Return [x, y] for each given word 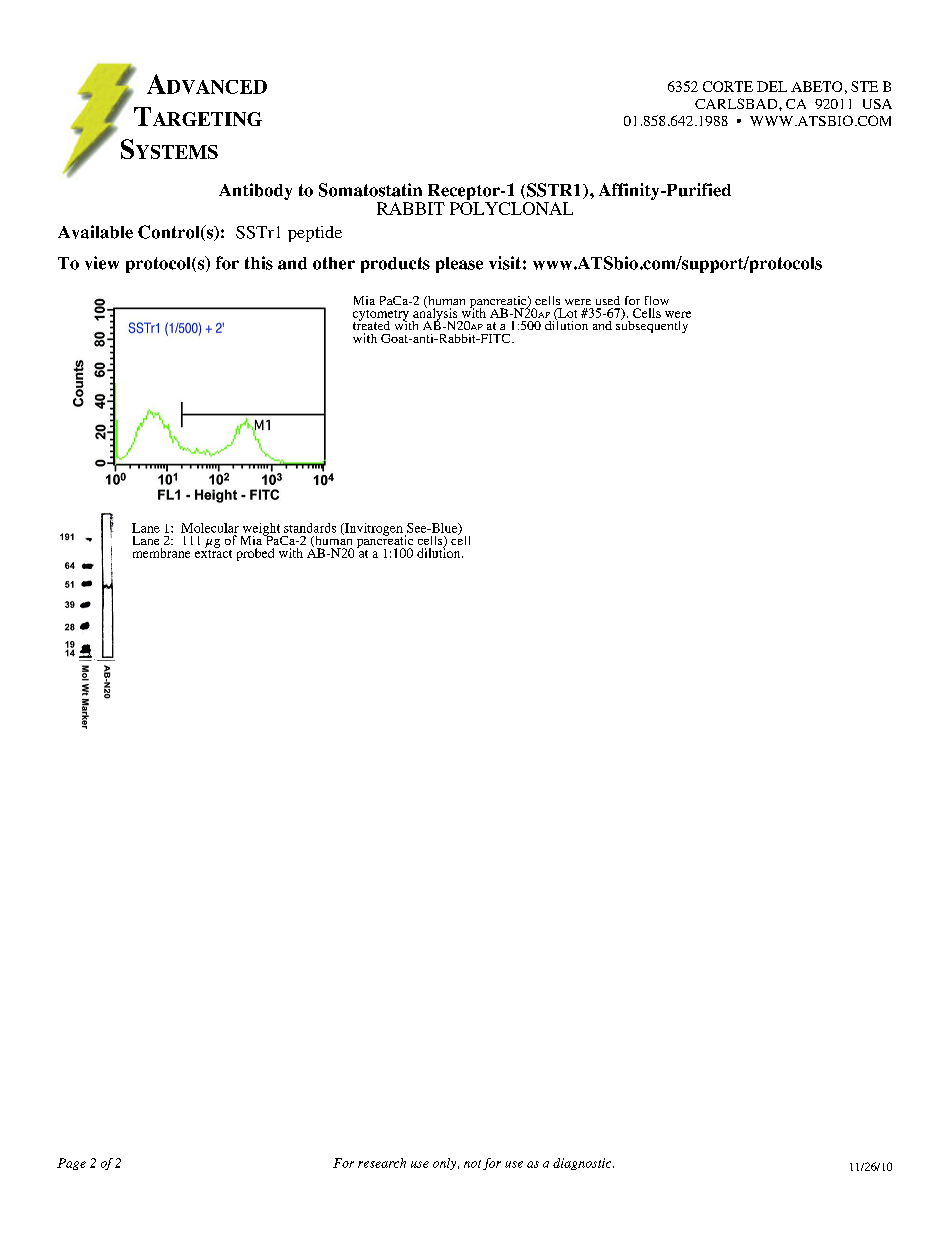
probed [255, 554]
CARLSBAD [737, 103]
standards [310, 528]
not [472, 1164]
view [102, 263]
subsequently [652, 325]
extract [213, 552]
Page [71, 1164]
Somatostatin [370, 190]
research [382, 1163]
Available [95, 232]
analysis [436, 314]
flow [657, 300]
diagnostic [583, 1164]
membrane [161, 553]
